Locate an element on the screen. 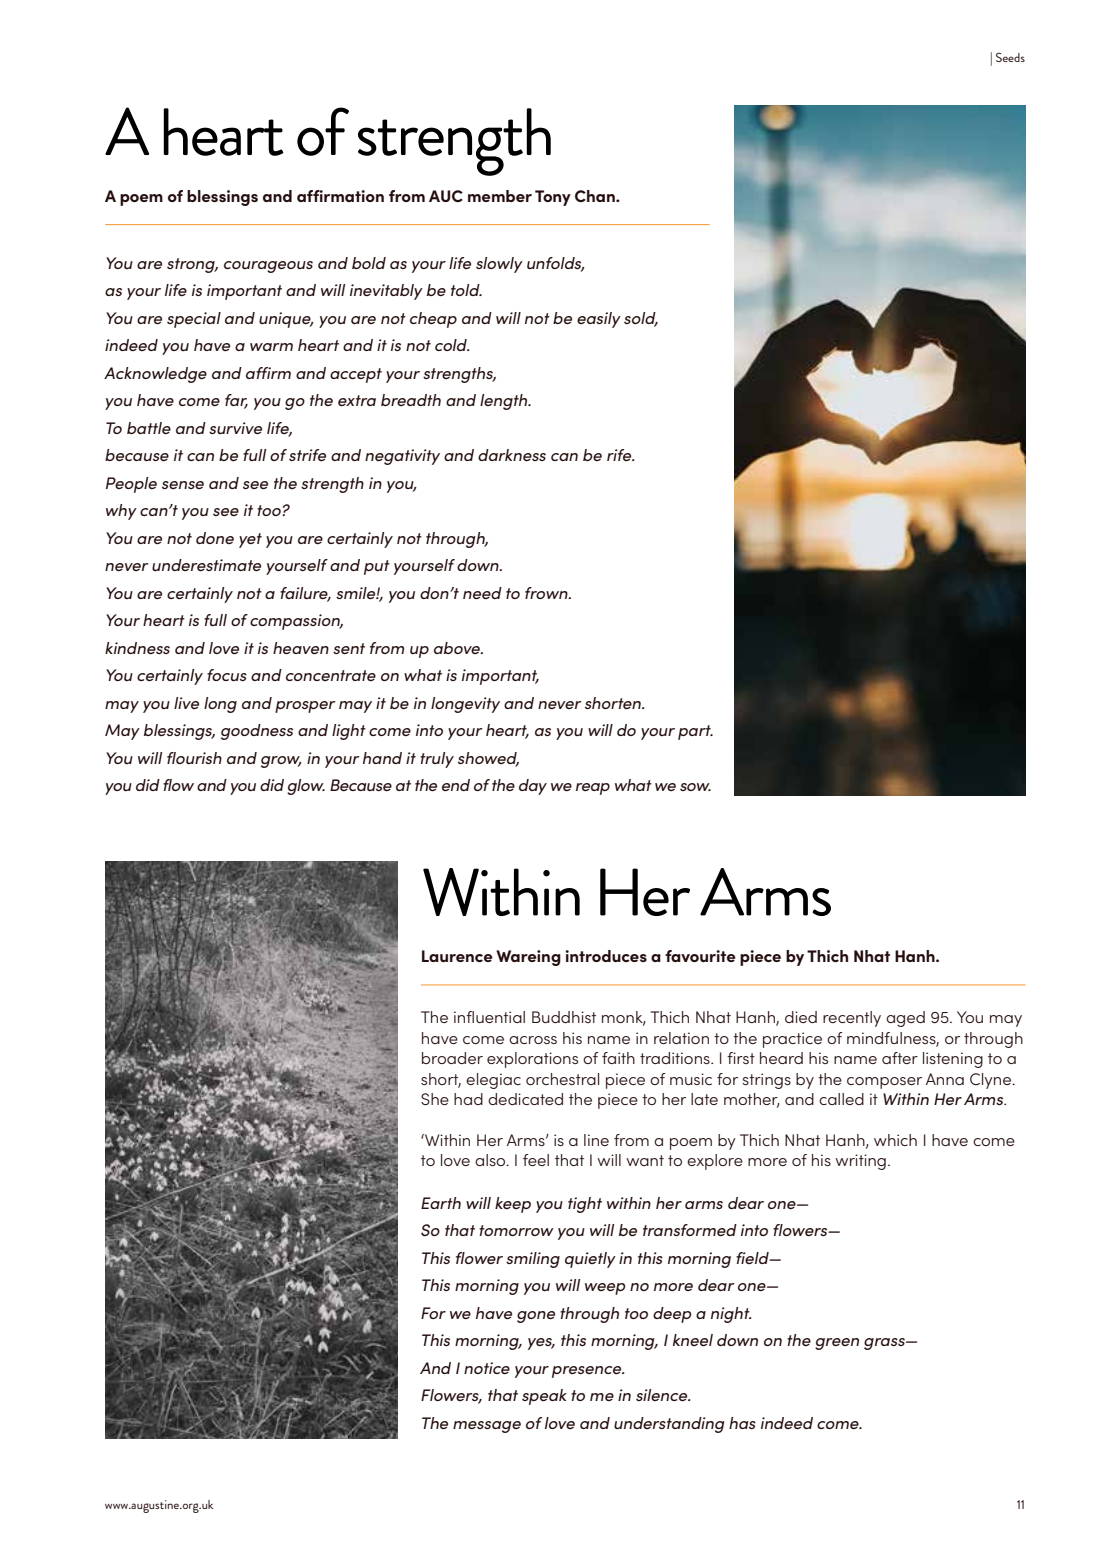 This screenshot has width=1104, height=1562. goodness is located at coordinates (257, 732).
